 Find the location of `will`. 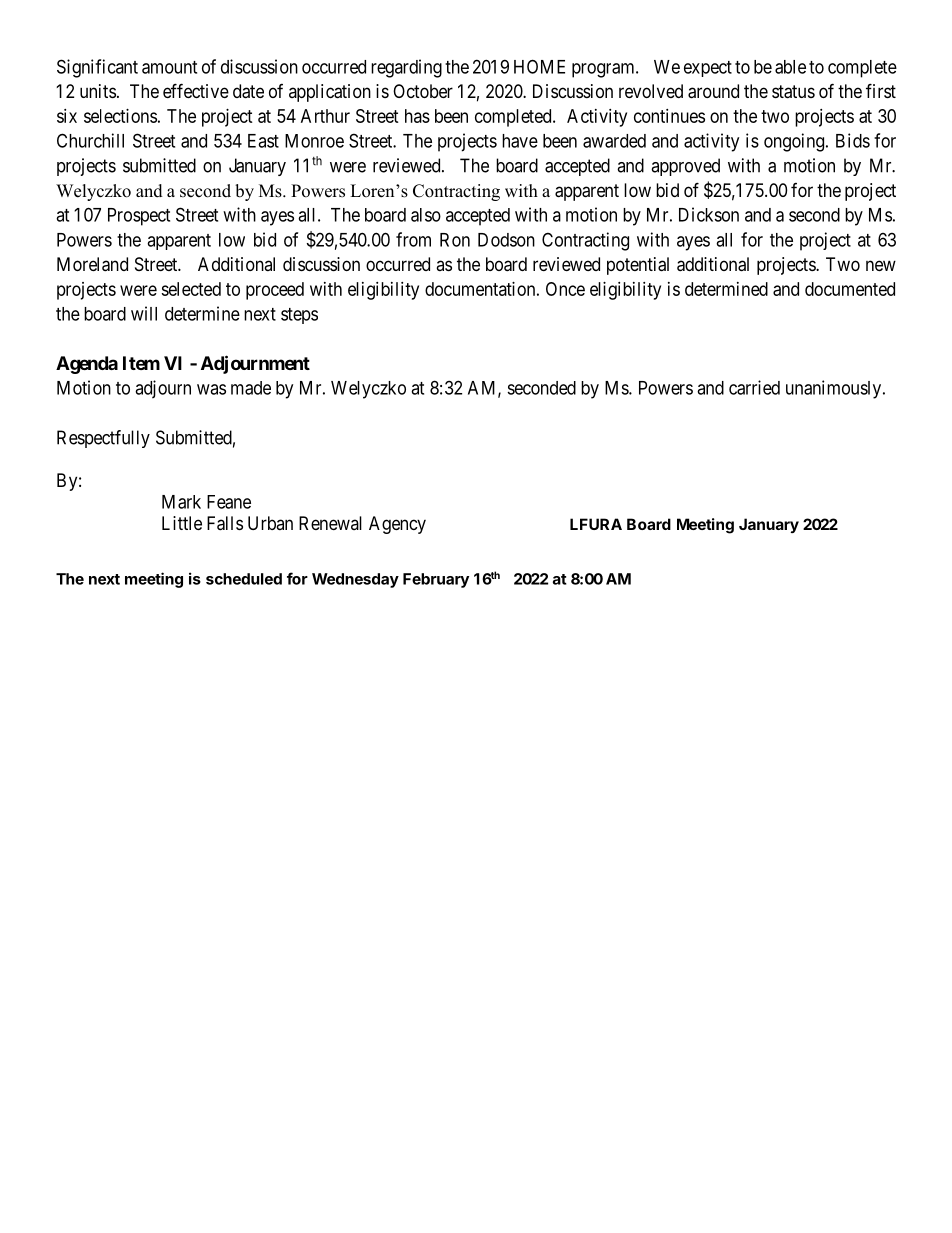

will is located at coordinates (144, 313).
